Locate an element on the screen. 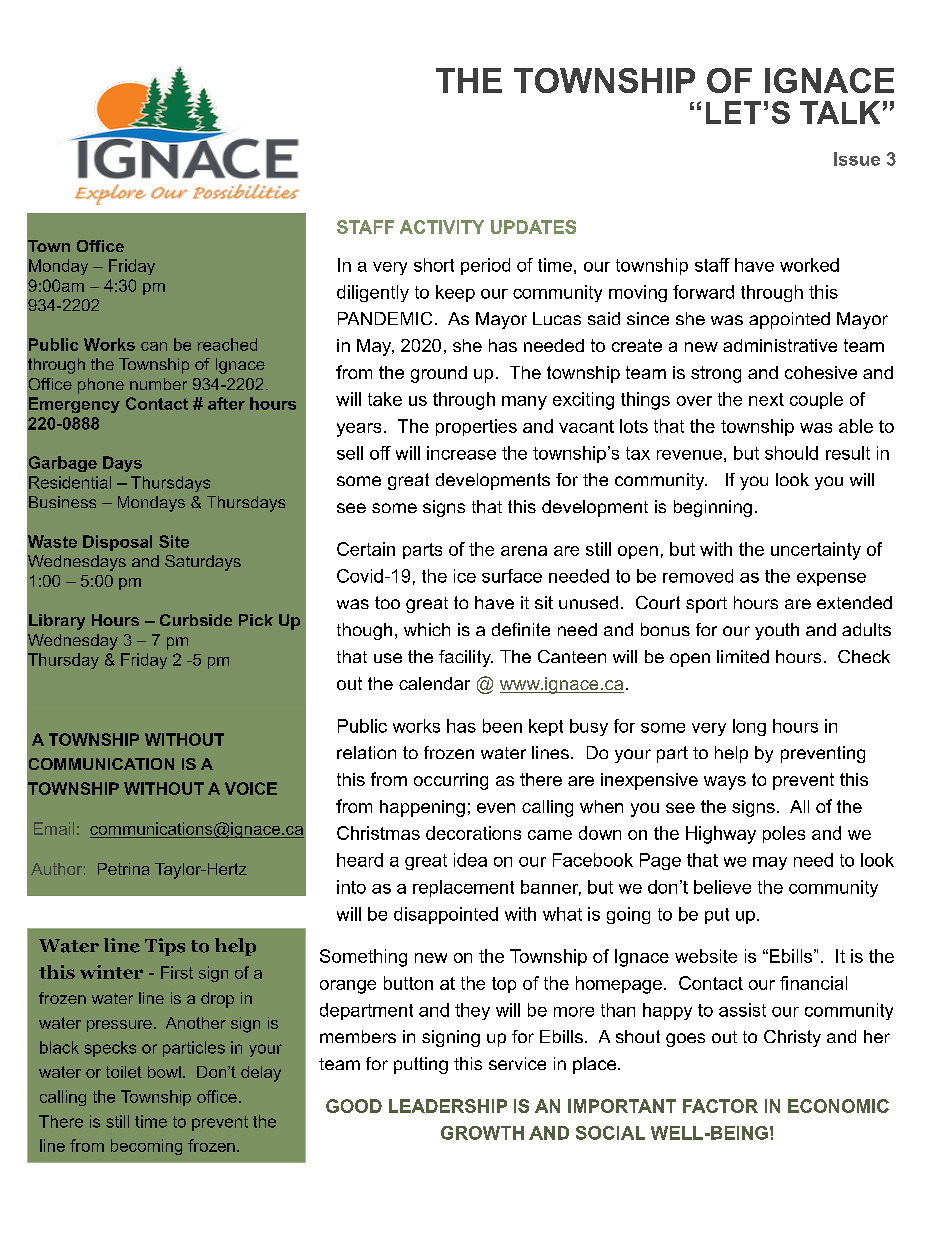 The height and width of the screenshot is (1233, 952). VOICE is located at coordinates (251, 788).
